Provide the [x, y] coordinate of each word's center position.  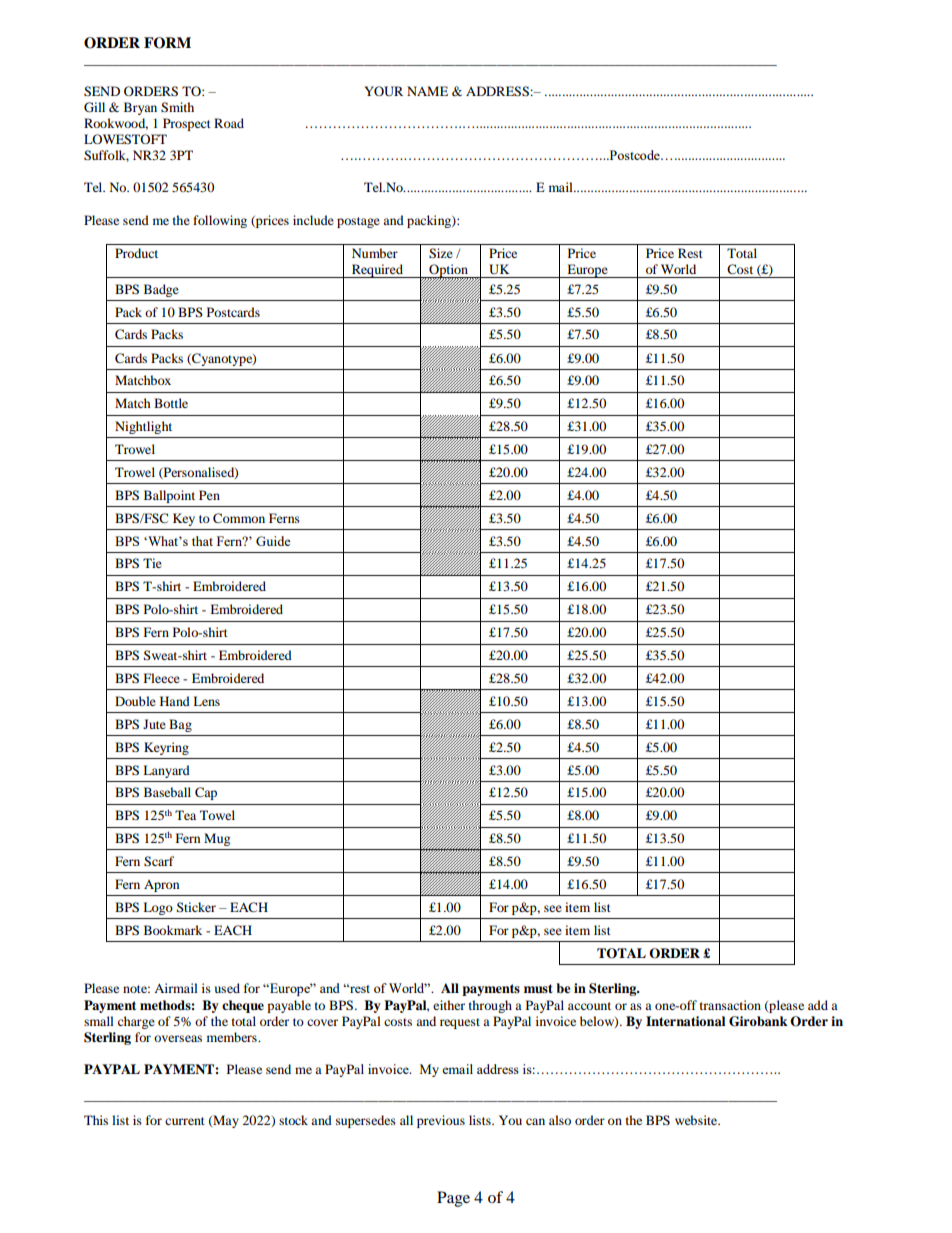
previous [441, 1121]
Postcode [634, 155]
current [185, 1121]
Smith [177, 107]
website [697, 1120]
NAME [427, 91]
